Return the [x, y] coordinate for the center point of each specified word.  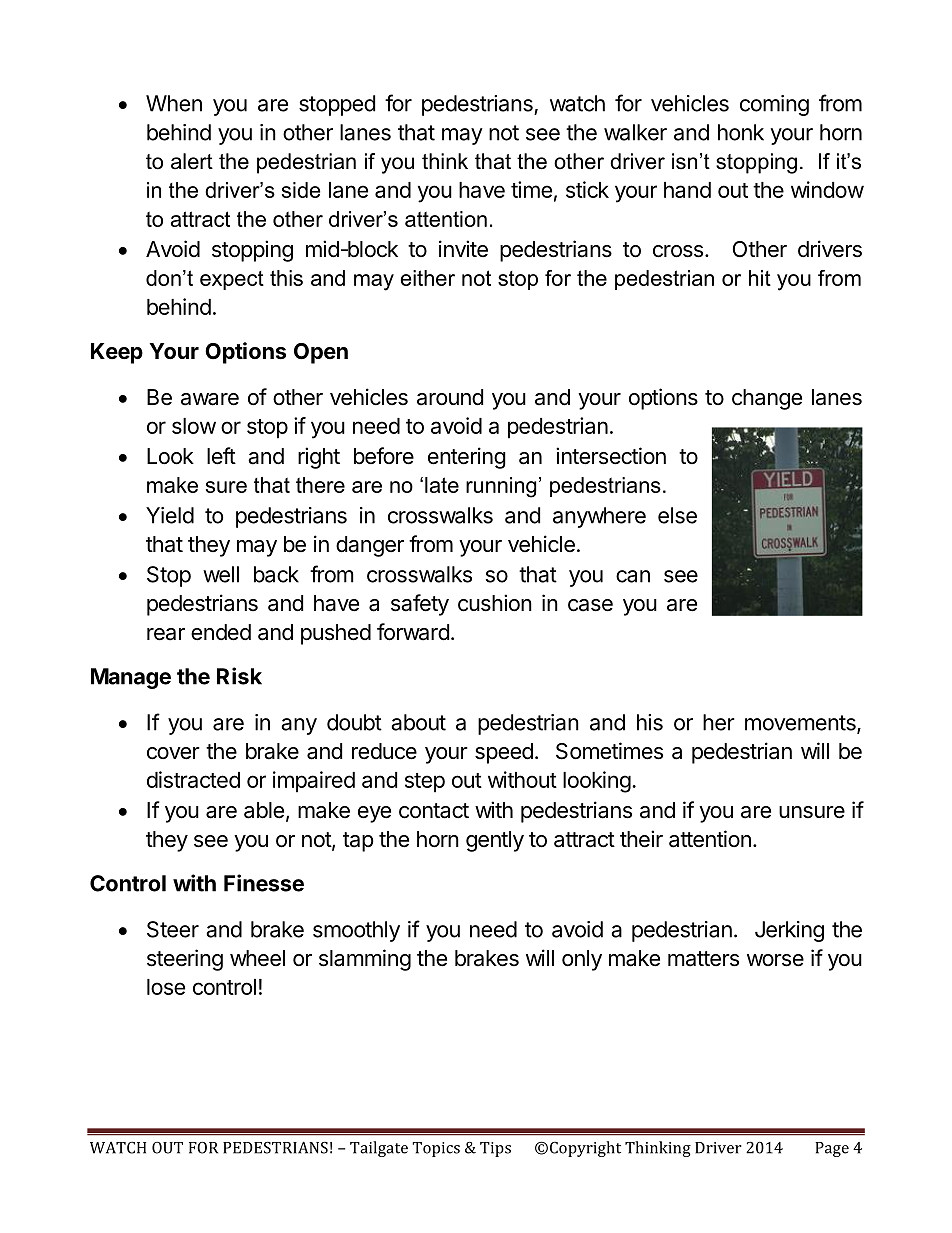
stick [587, 189]
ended [221, 632]
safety [420, 605]
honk [741, 132]
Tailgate [379, 1149]
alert [192, 161]
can [633, 576]
